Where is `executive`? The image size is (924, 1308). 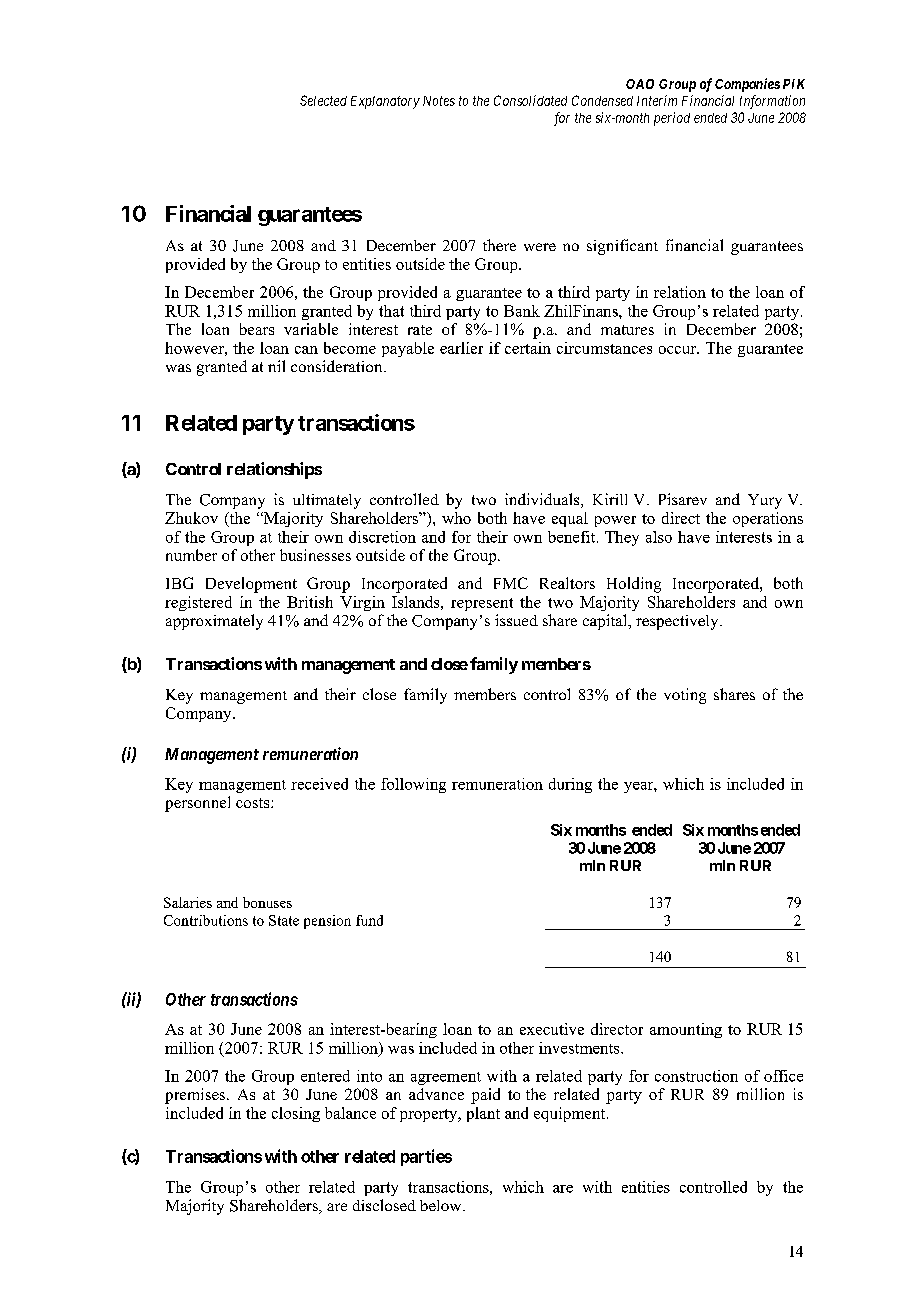
executive is located at coordinates (552, 1029).
